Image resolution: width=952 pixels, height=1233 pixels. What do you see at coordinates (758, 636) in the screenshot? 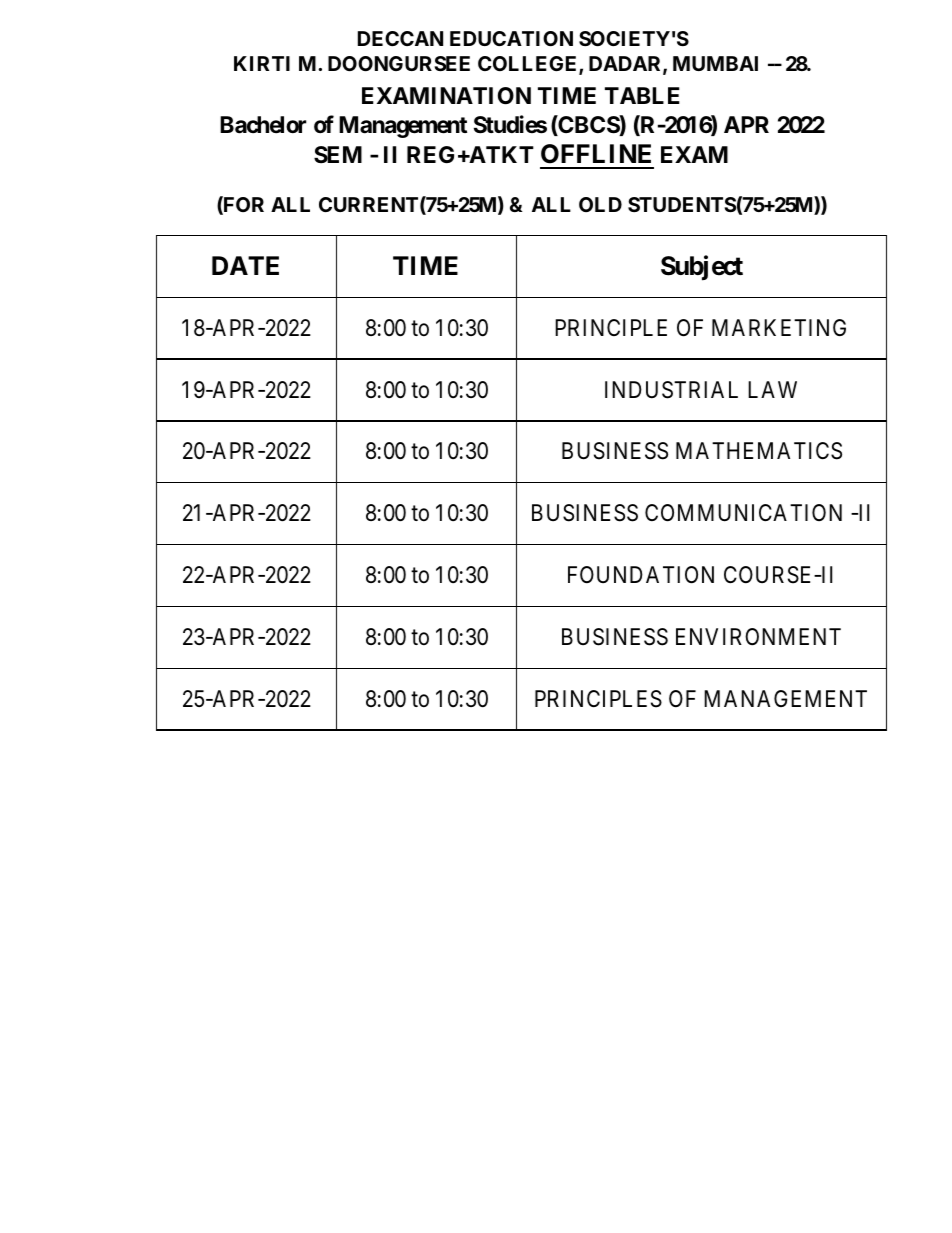
I see `ENVIRONMENT` at bounding box center [758, 636].
